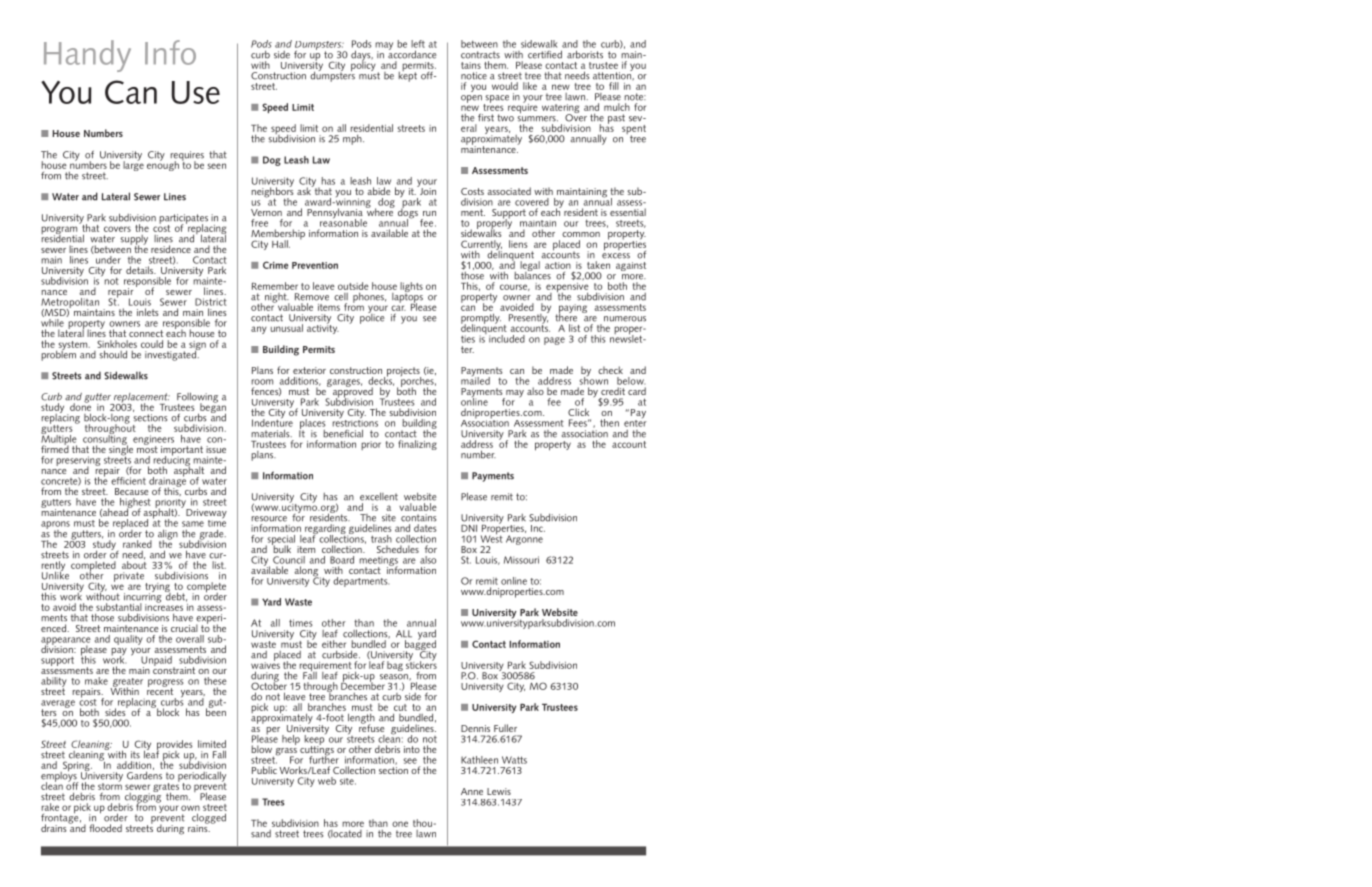  What do you see at coordinates (110, 785) in the image?
I see `storm` at bounding box center [110, 785].
